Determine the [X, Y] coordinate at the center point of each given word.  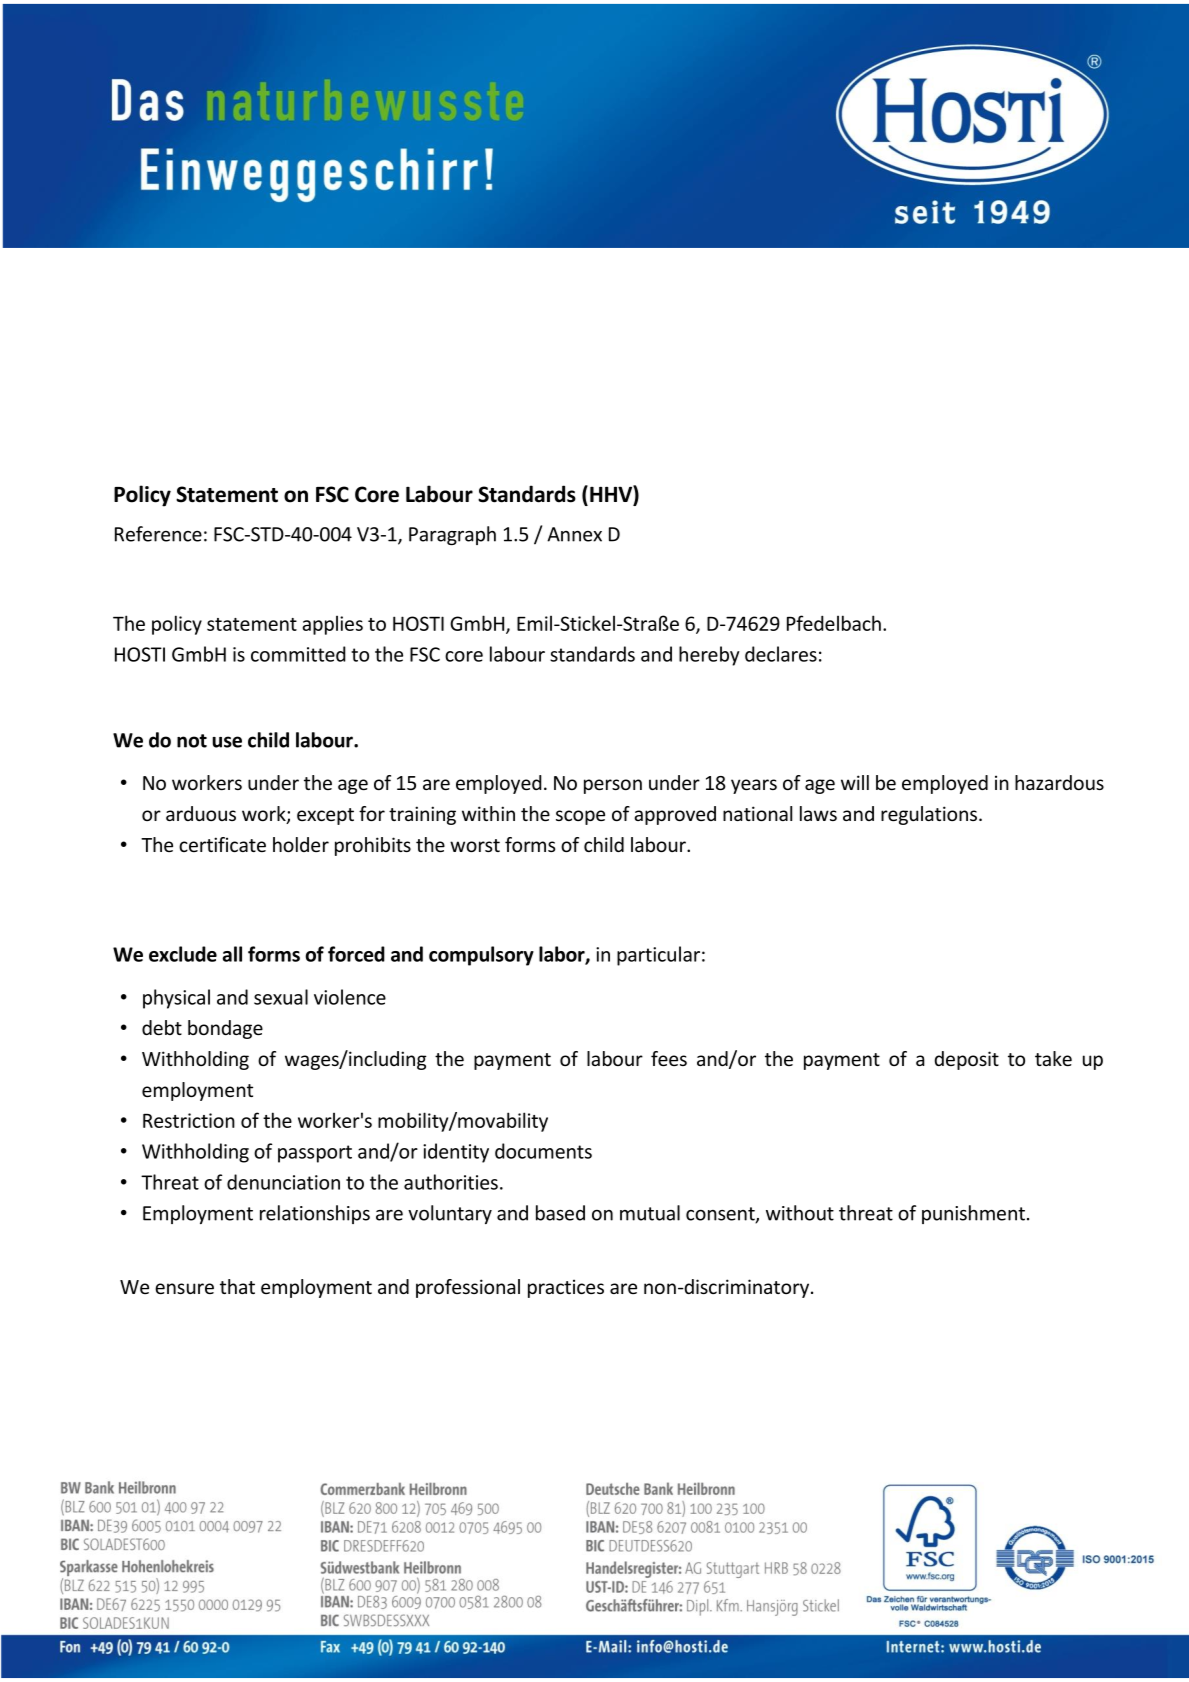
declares [781, 654]
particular [658, 956]
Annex [574, 534]
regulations [930, 815]
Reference [158, 534]
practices [566, 1288]
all [232, 954]
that [237, 1286]
